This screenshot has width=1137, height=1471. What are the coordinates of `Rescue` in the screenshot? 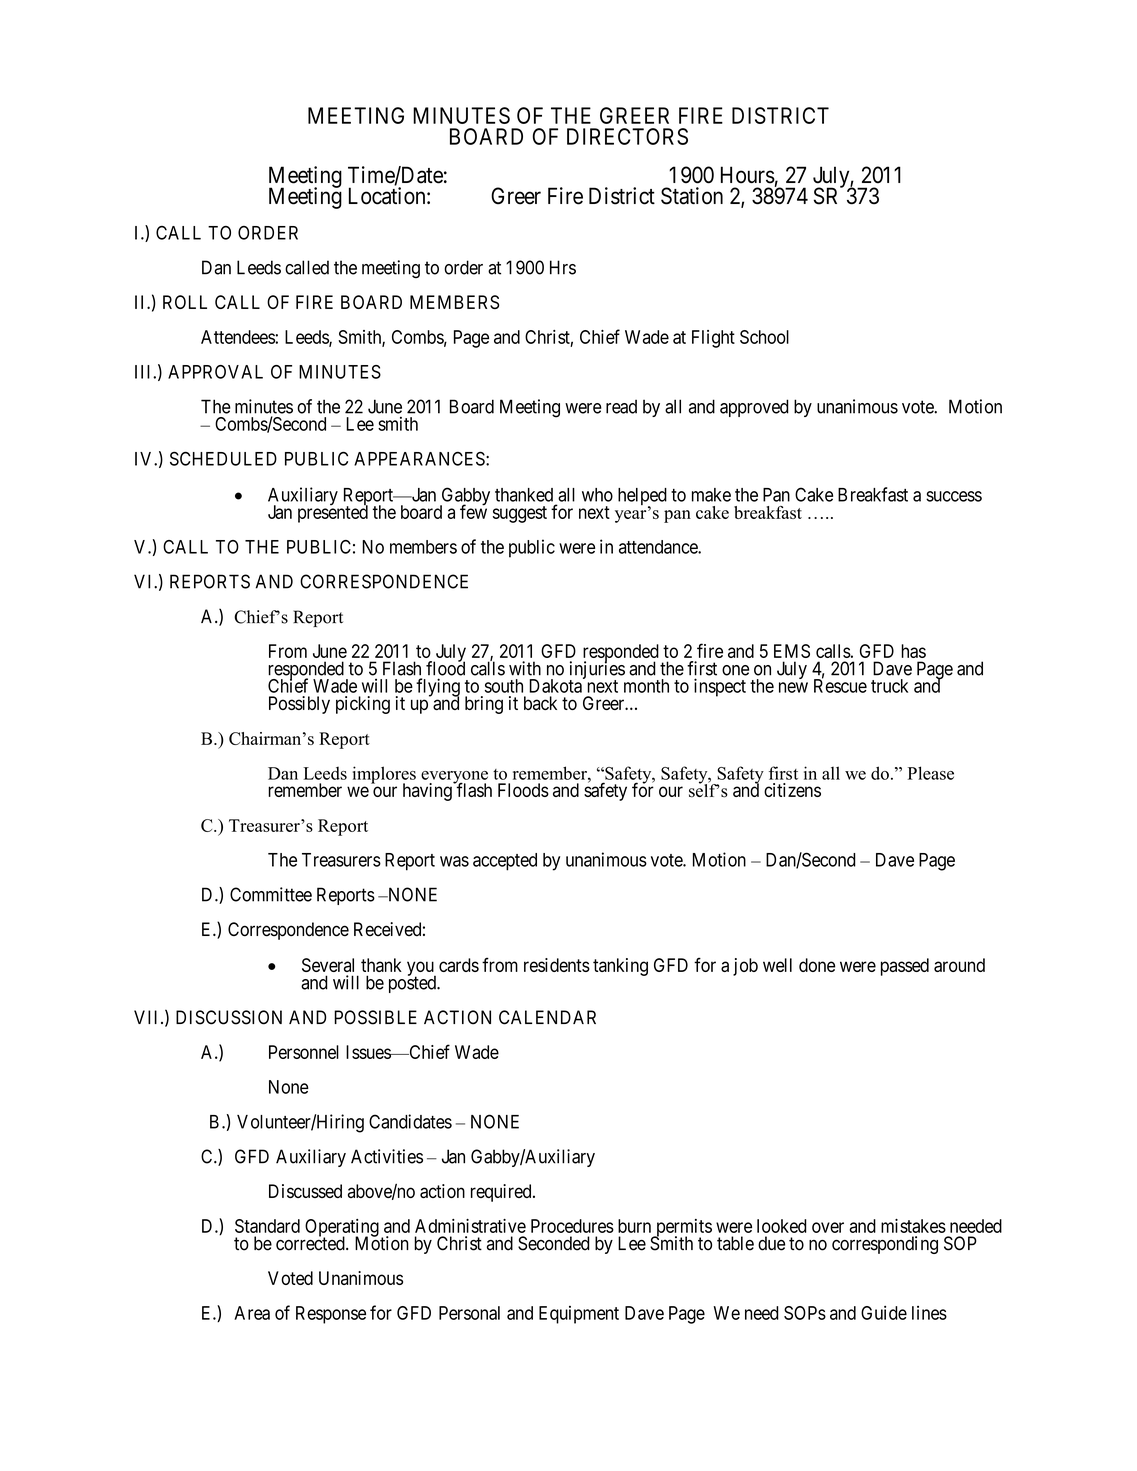 It's located at (840, 685).
